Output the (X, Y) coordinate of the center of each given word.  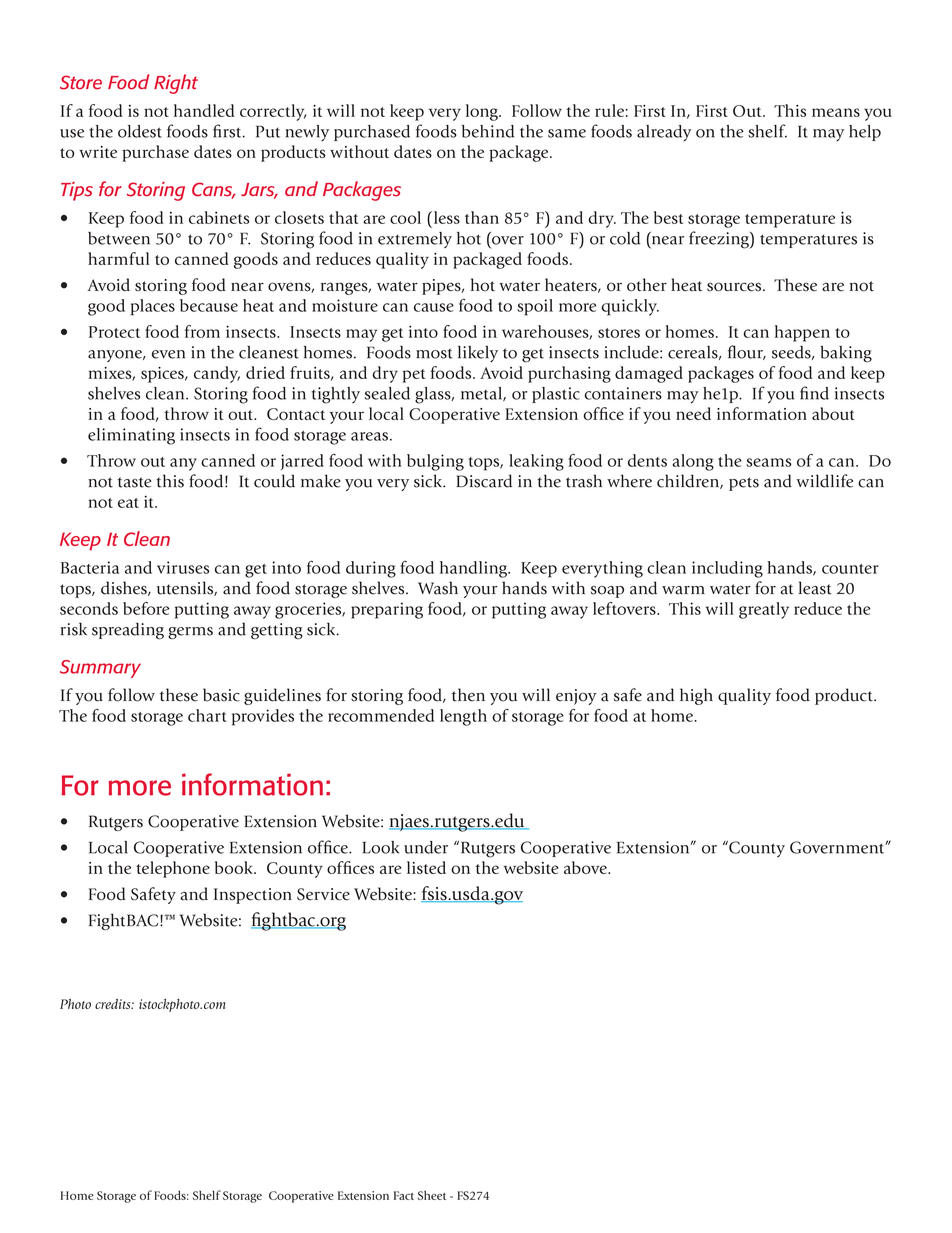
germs (190, 633)
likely (478, 354)
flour (747, 352)
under (426, 847)
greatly (764, 610)
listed (426, 867)
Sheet (432, 1195)
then (468, 695)
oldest (140, 131)
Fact (404, 1195)
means (836, 112)
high (696, 696)
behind (488, 131)
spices (163, 375)
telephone (173, 869)
